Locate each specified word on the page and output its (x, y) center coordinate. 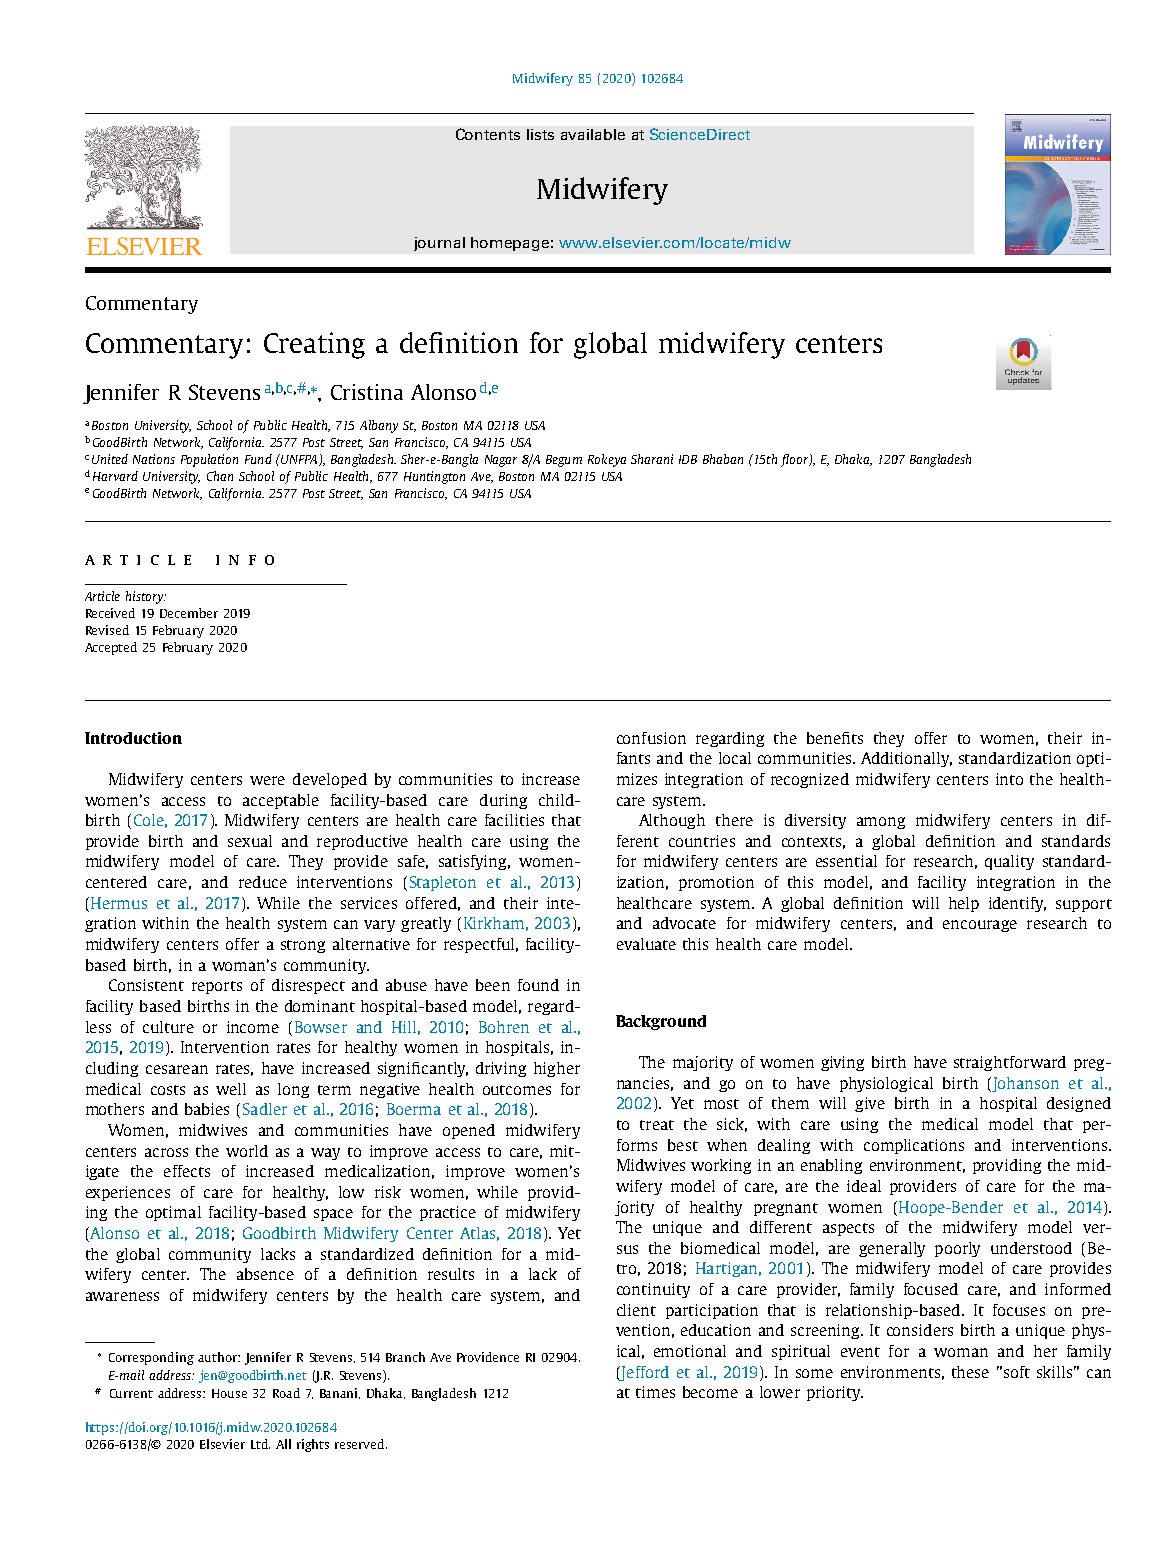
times (655, 1392)
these (970, 1372)
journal (439, 244)
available (593, 134)
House (229, 1393)
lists (540, 134)
